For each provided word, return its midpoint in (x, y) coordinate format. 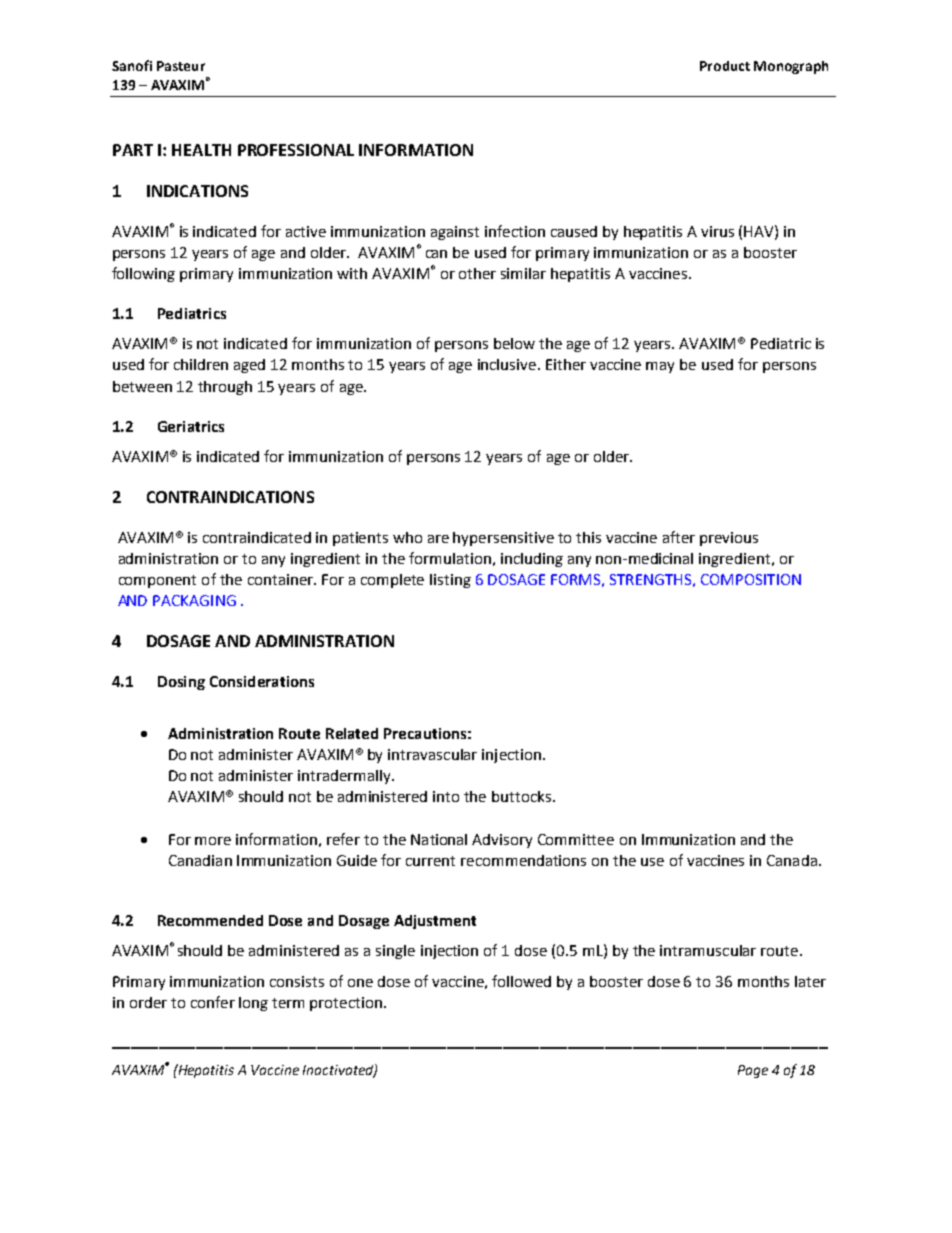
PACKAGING (194, 600)
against (455, 233)
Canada (792, 860)
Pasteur (181, 66)
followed (521, 981)
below (514, 343)
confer (213, 1002)
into (446, 796)
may (660, 367)
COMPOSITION (751, 579)
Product (725, 66)
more (213, 841)
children (201, 364)
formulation (450, 558)
